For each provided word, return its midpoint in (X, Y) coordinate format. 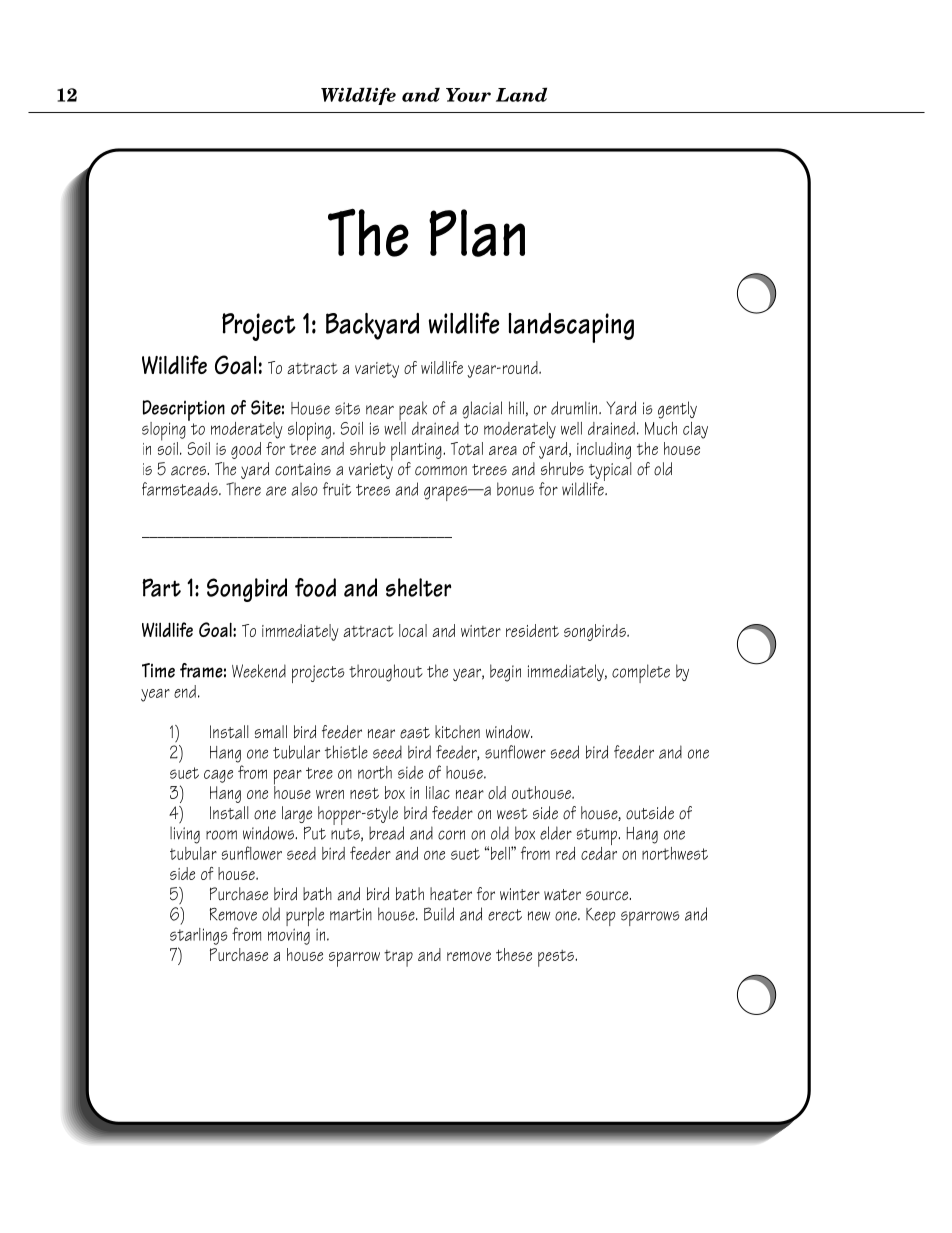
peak (413, 412)
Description (184, 411)
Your (468, 95)
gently (677, 410)
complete (641, 673)
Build (439, 914)
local (413, 630)
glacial (482, 410)
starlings (199, 936)
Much (661, 428)
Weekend (259, 671)
